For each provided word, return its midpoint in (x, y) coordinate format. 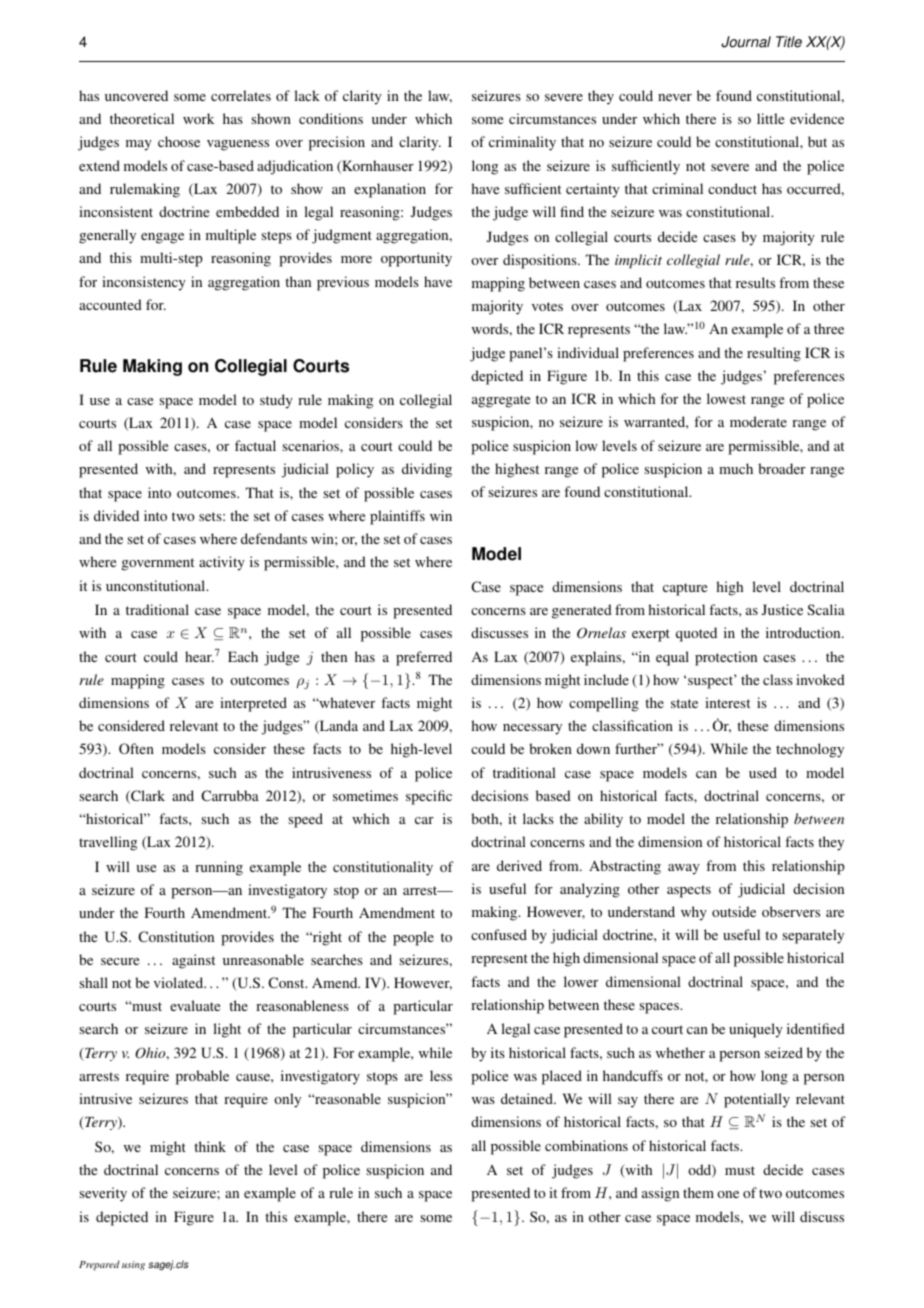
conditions (331, 118)
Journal (746, 42)
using (133, 1265)
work (198, 118)
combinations (586, 1145)
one (728, 1194)
